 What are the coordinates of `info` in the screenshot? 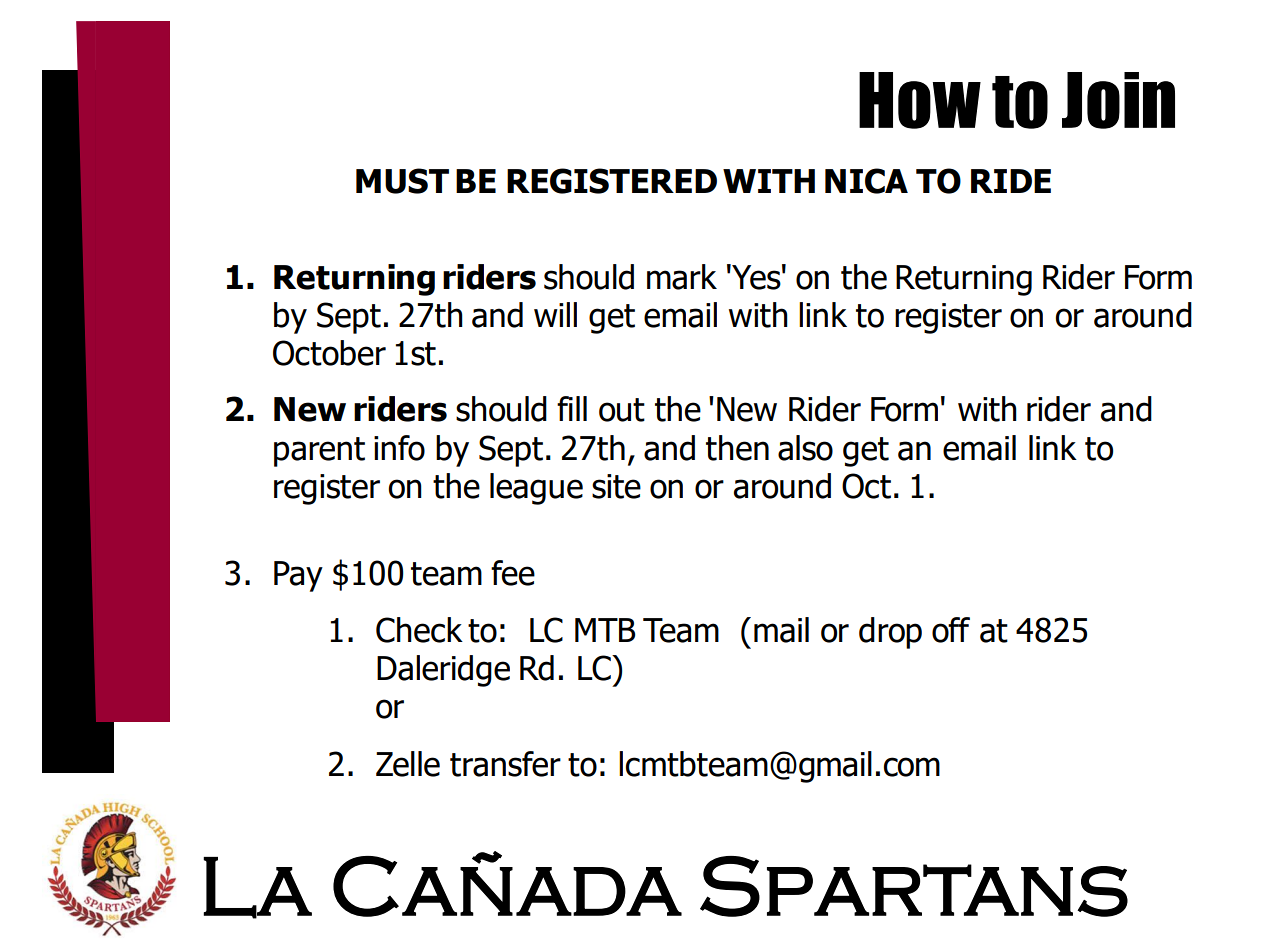 It's located at (399, 448).
